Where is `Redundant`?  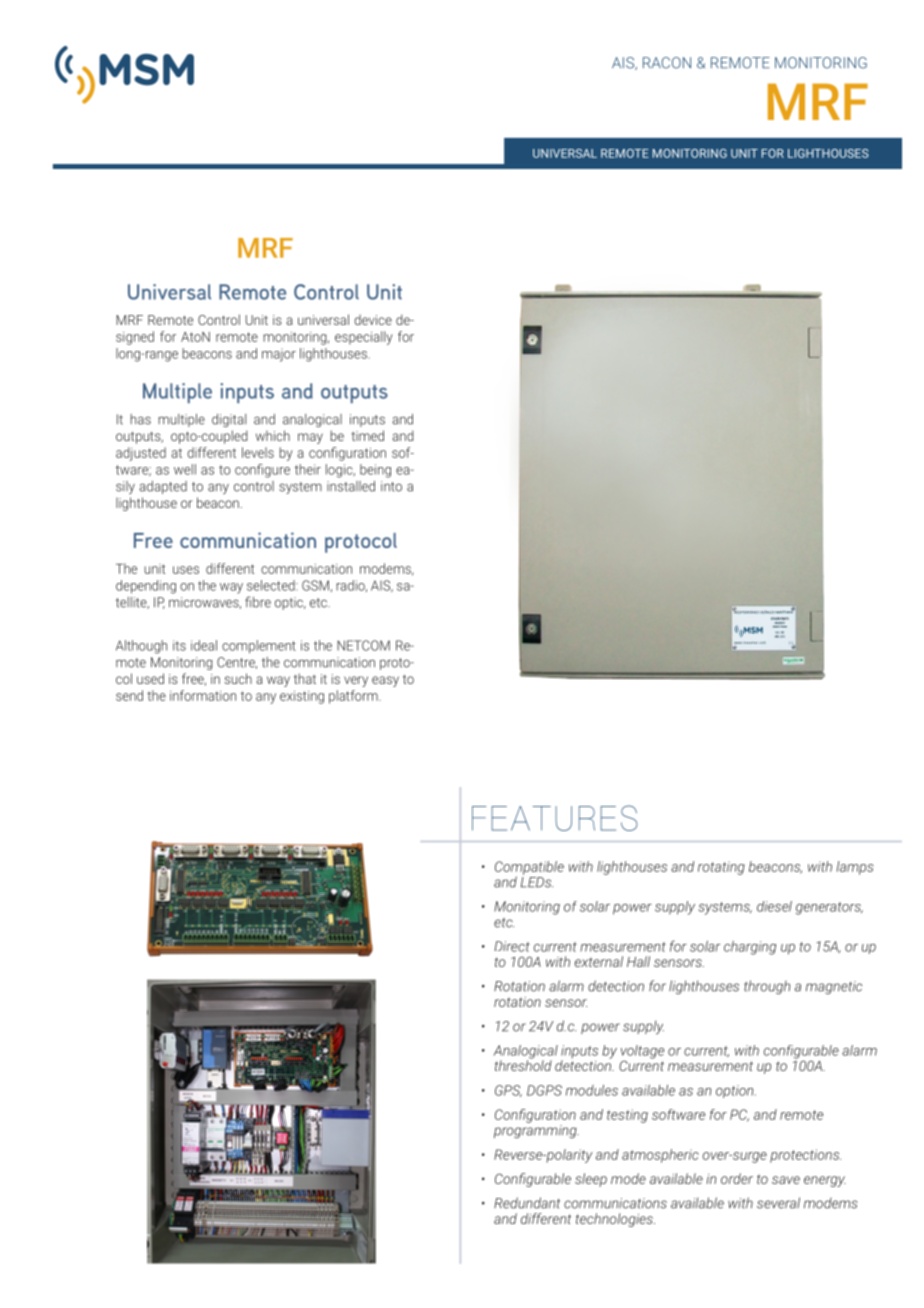 Redundant is located at coordinates (527, 1203).
